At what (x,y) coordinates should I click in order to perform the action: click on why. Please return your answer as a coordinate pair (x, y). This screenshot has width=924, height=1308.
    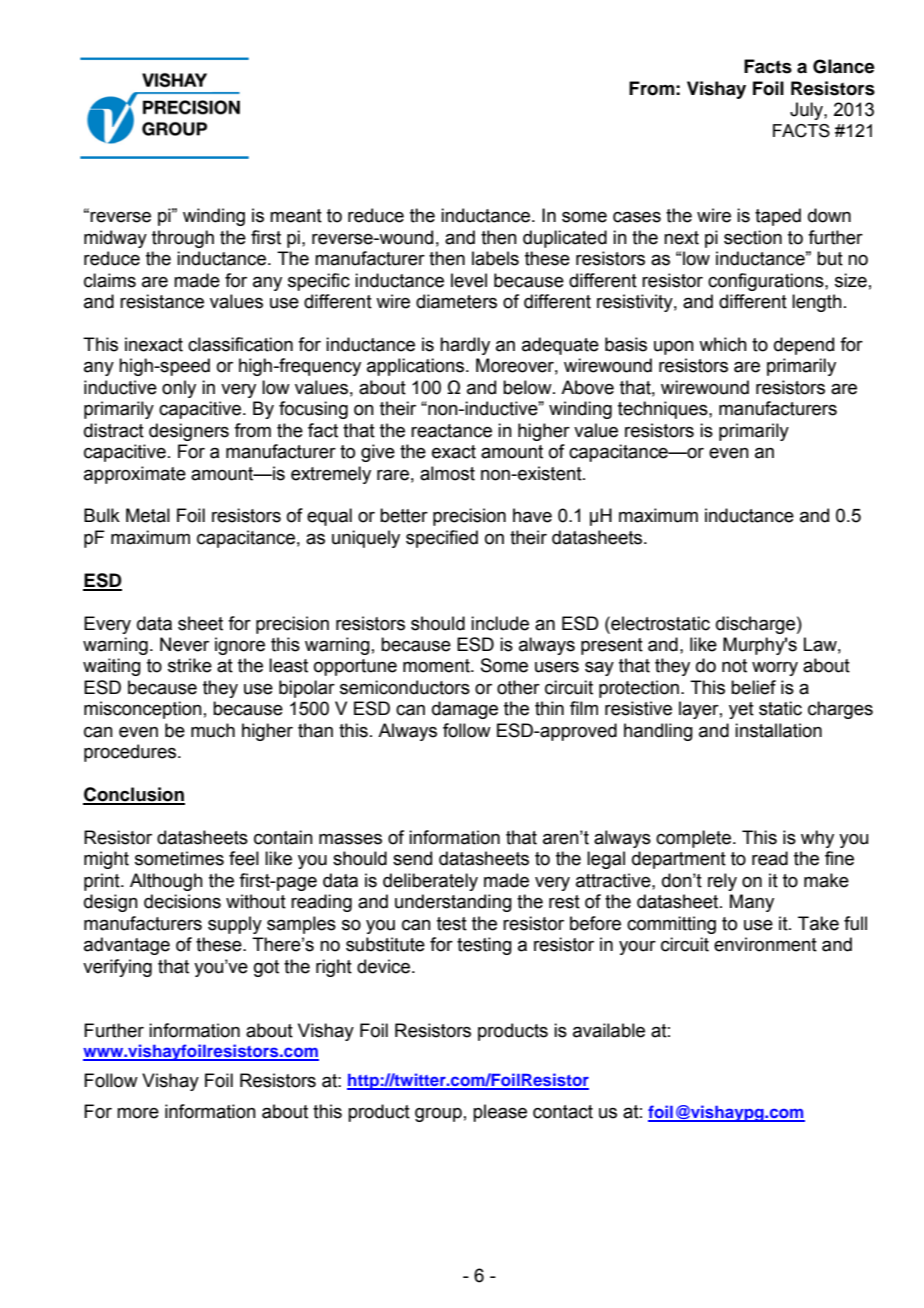
    Looking at the image, I should click on (817, 839).
